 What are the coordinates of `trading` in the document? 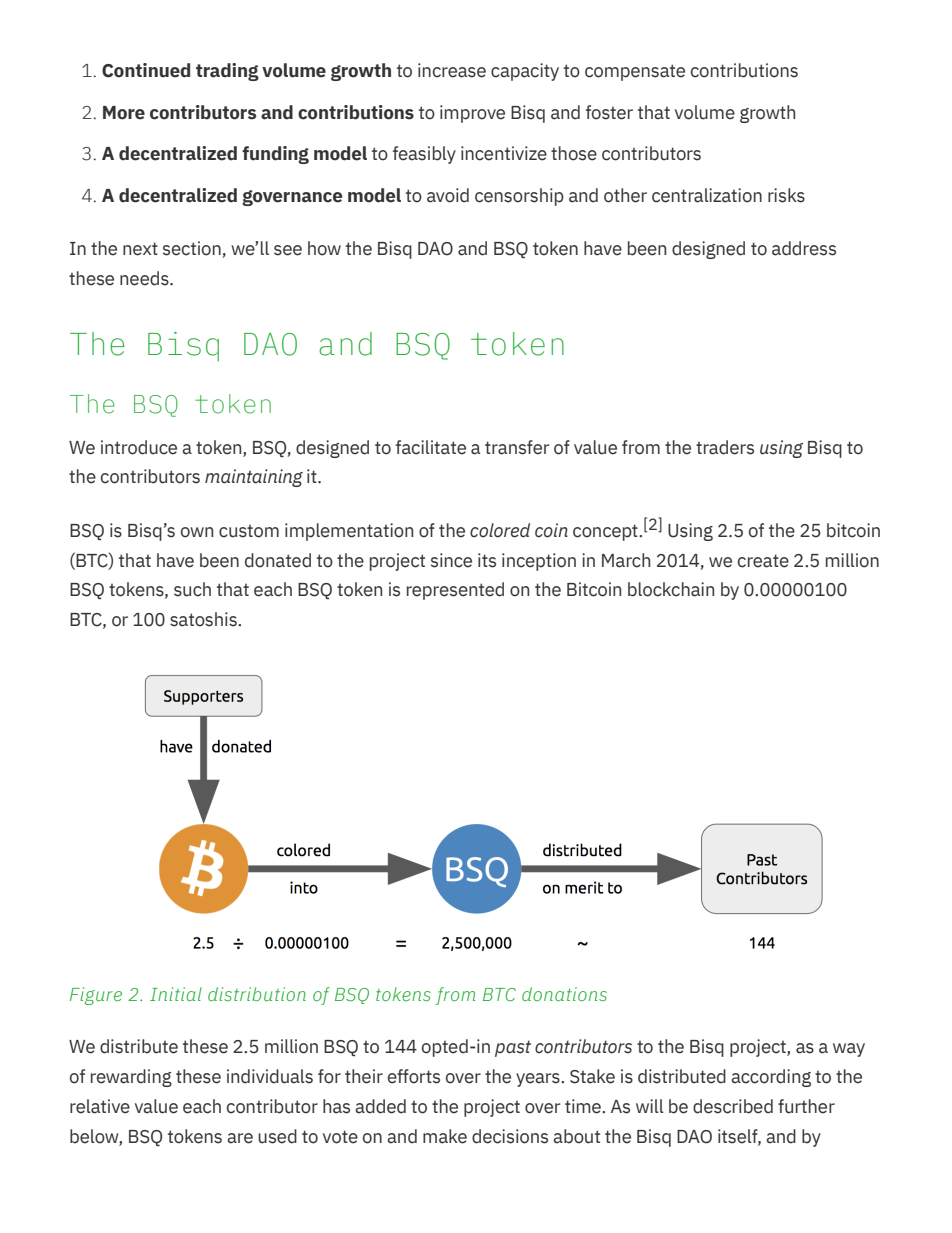 It's located at (227, 72).
